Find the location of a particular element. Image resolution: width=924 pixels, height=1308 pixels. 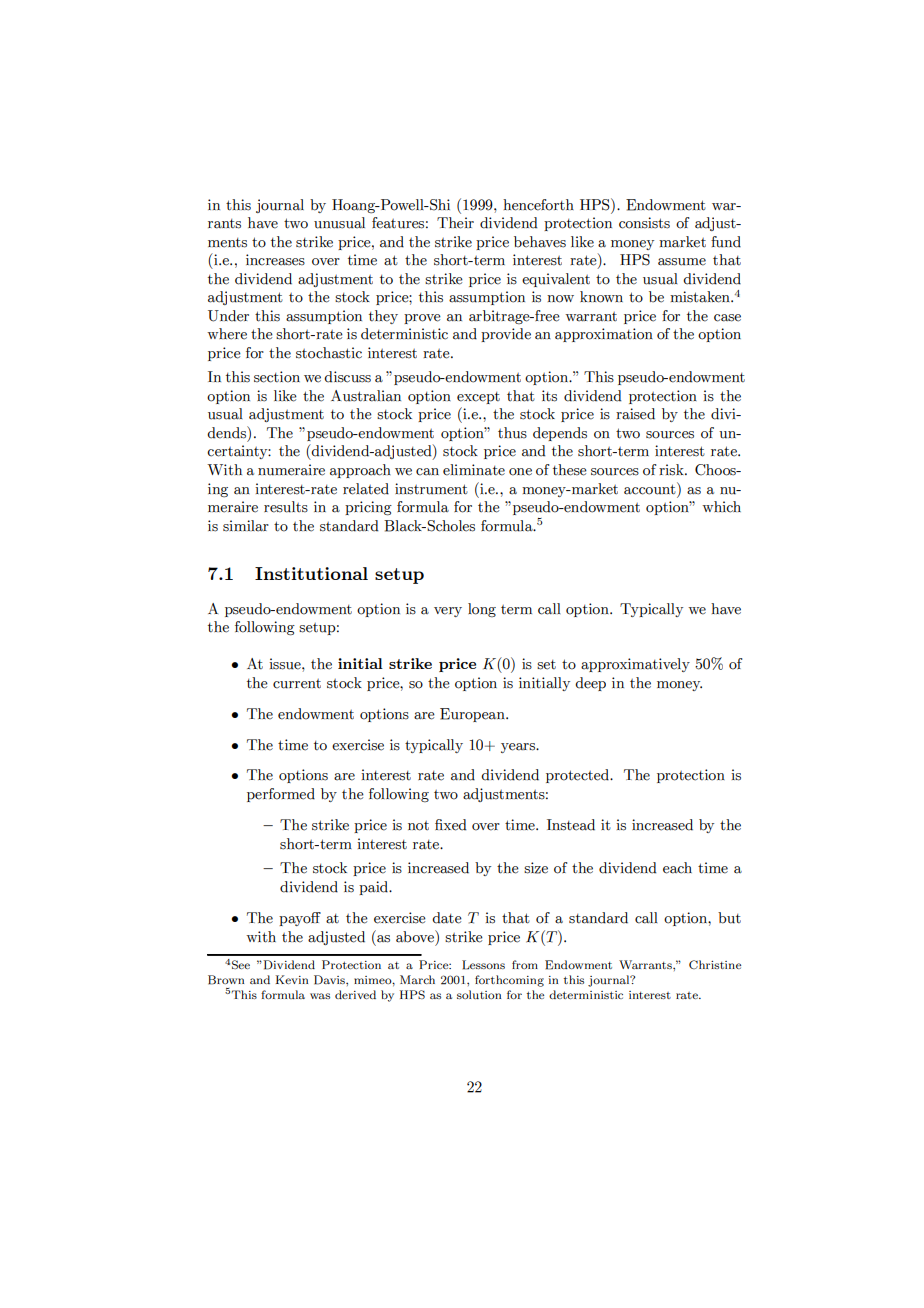

consists is located at coordinates (644, 223).
